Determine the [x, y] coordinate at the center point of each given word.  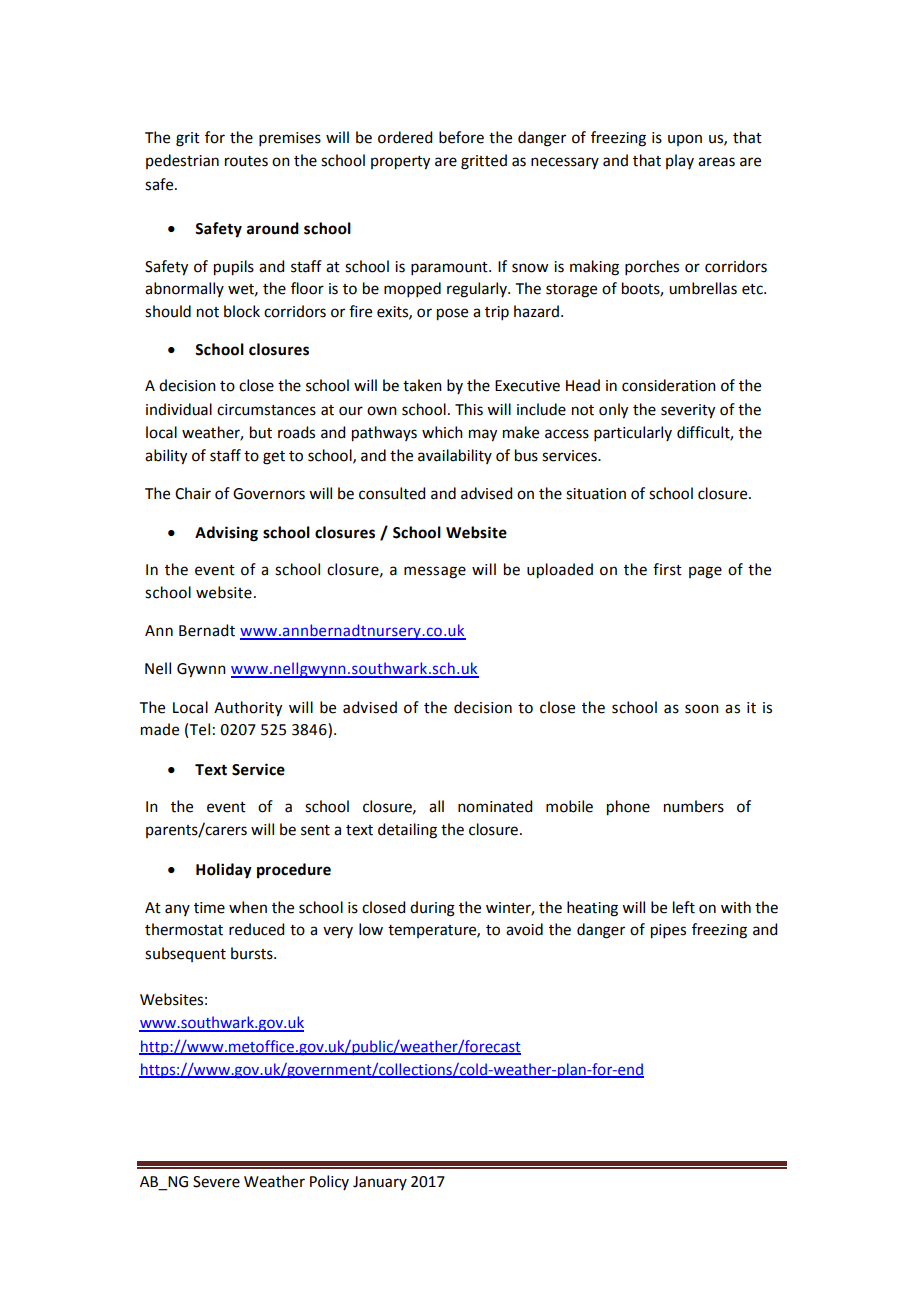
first [667, 569]
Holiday [224, 871]
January [380, 1183]
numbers [694, 806]
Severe [216, 1182]
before [461, 137]
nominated [495, 806]
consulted [392, 493]
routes [246, 161]
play [680, 161]
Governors [269, 494]
